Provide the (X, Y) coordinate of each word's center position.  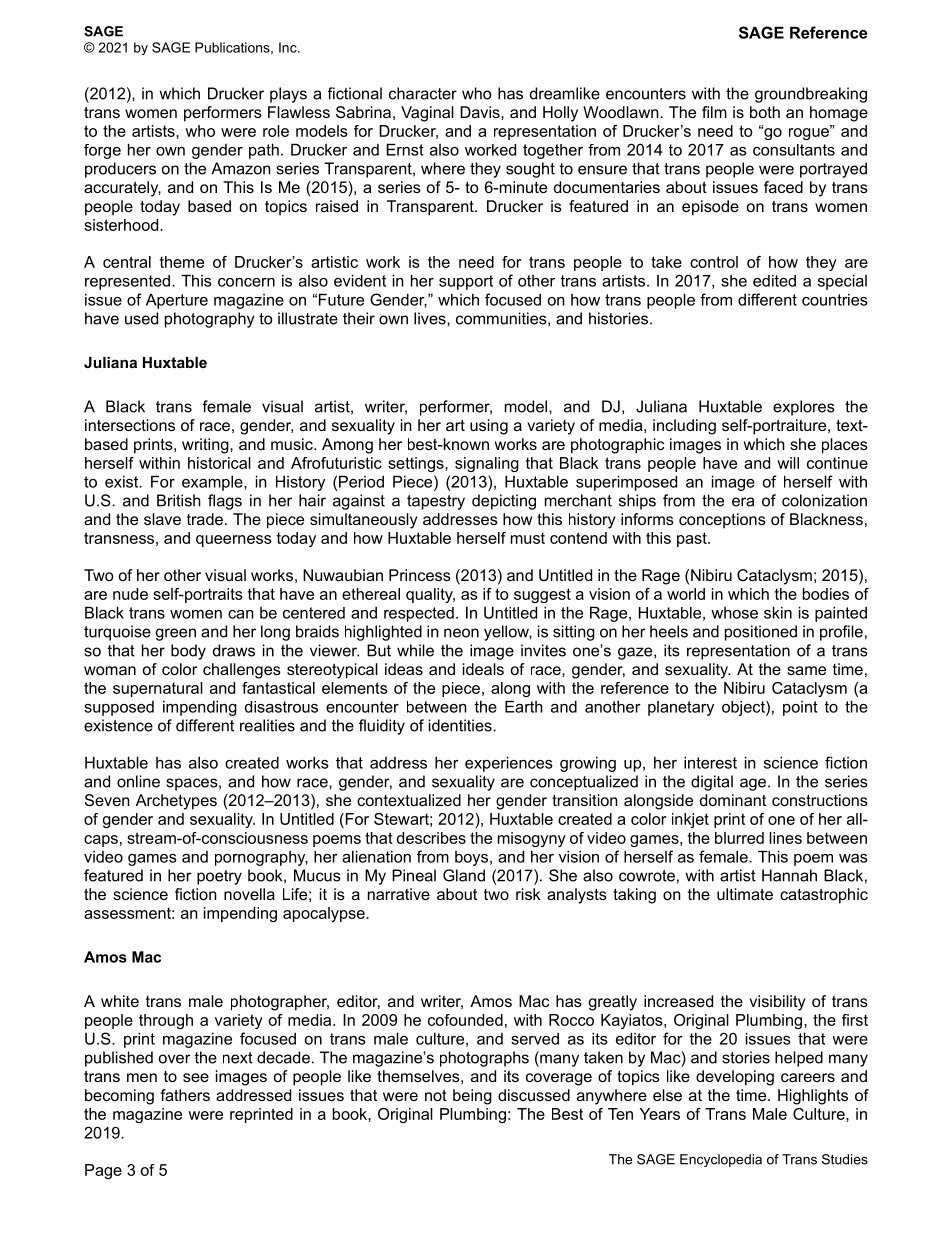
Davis (481, 112)
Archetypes (176, 802)
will (788, 463)
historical (219, 463)
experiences (509, 764)
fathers (185, 1095)
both (765, 112)
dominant (733, 800)
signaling (487, 464)
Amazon (241, 168)
